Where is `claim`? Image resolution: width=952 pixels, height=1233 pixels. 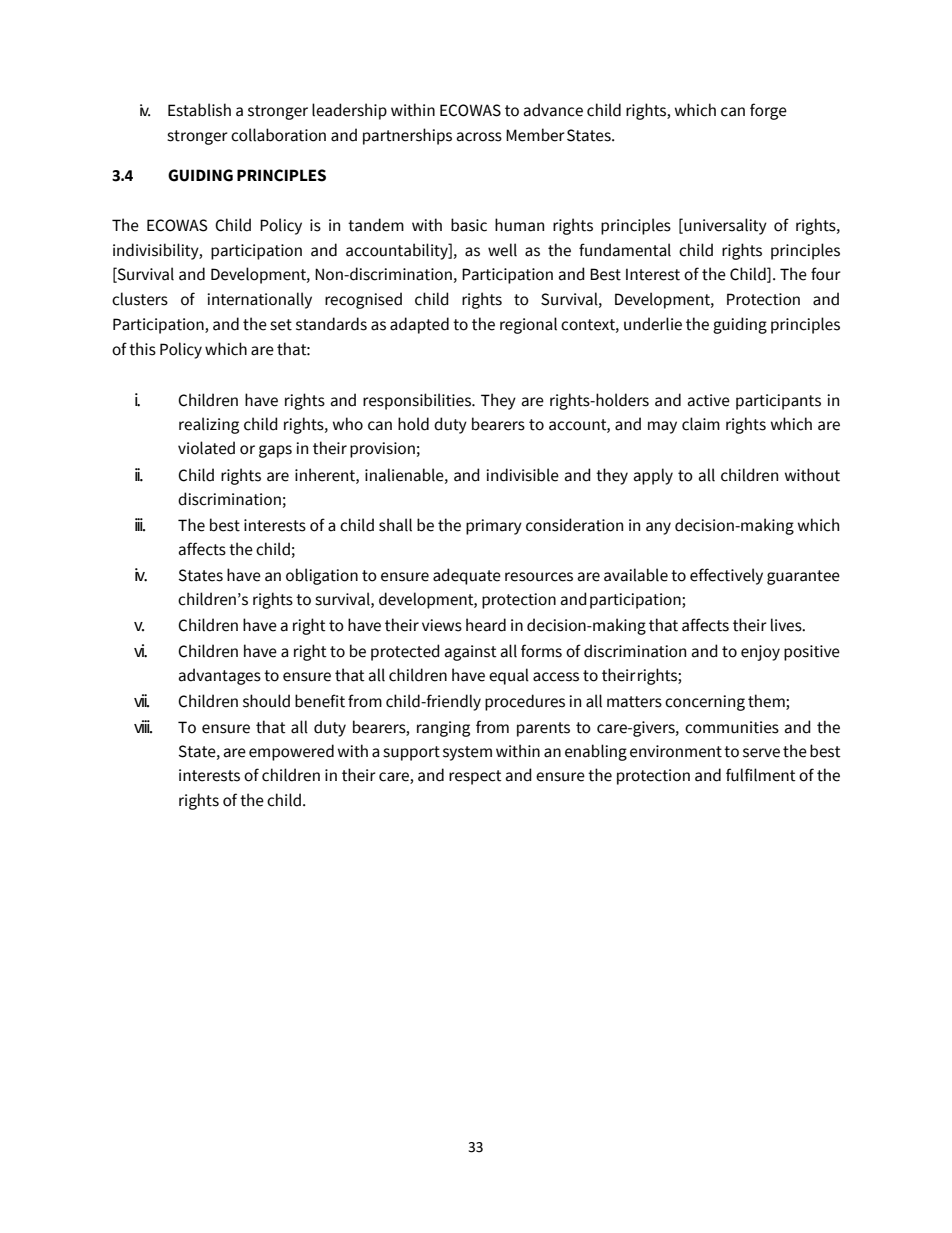 claim is located at coordinates (701, 424).
